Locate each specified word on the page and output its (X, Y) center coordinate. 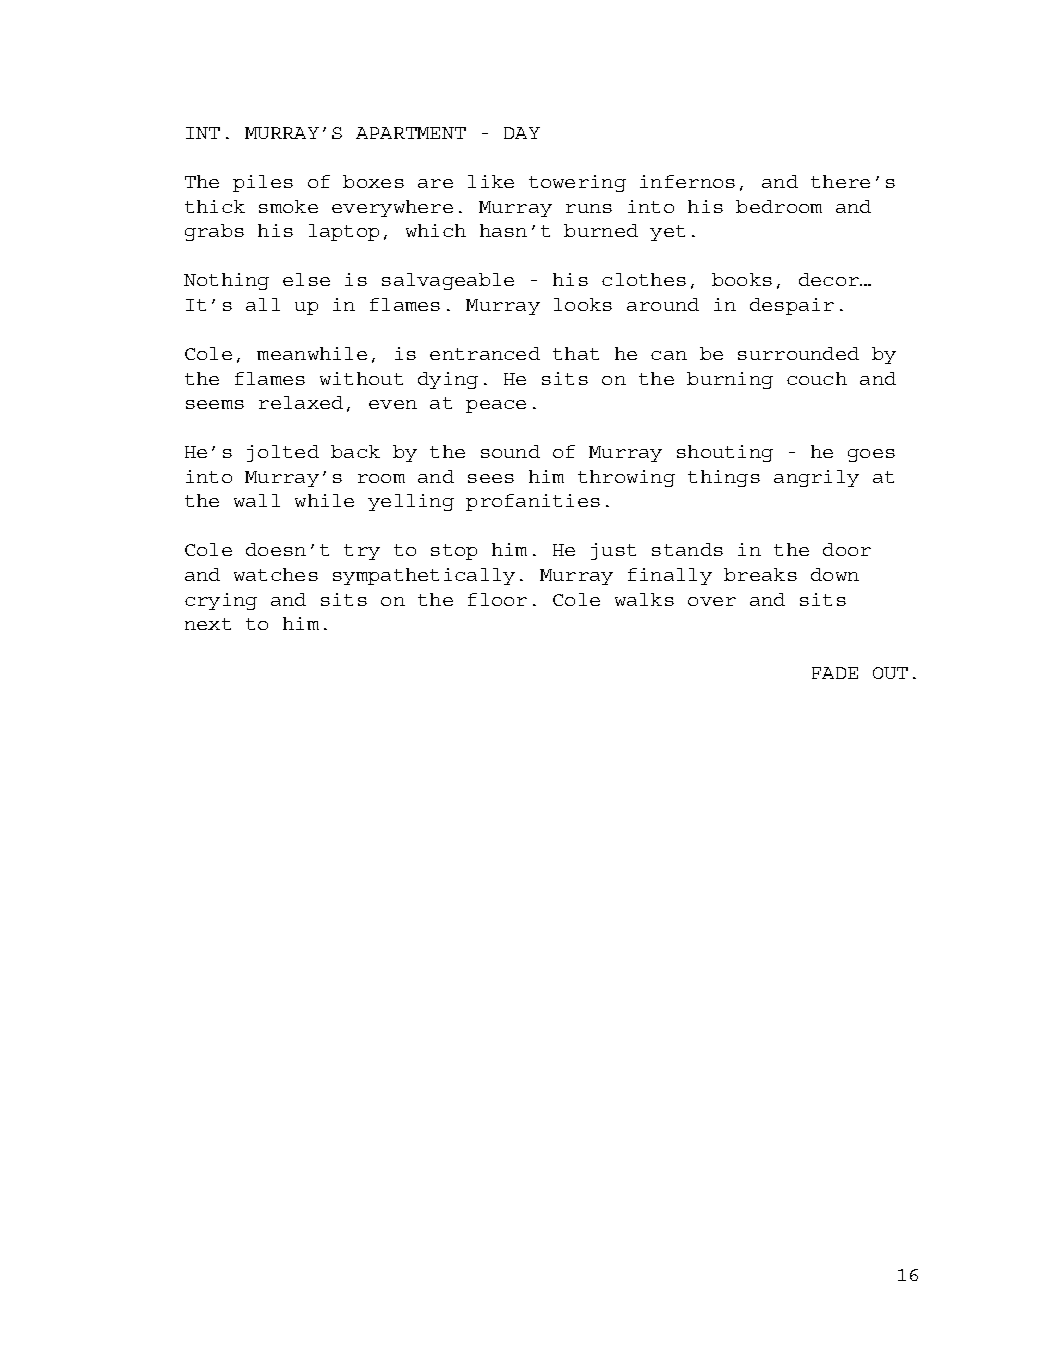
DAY (522, 133)
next (208, 624)
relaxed (301, 402)
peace (496, 406)
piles (263, 183)
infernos (687, 181)
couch (817, 378)
